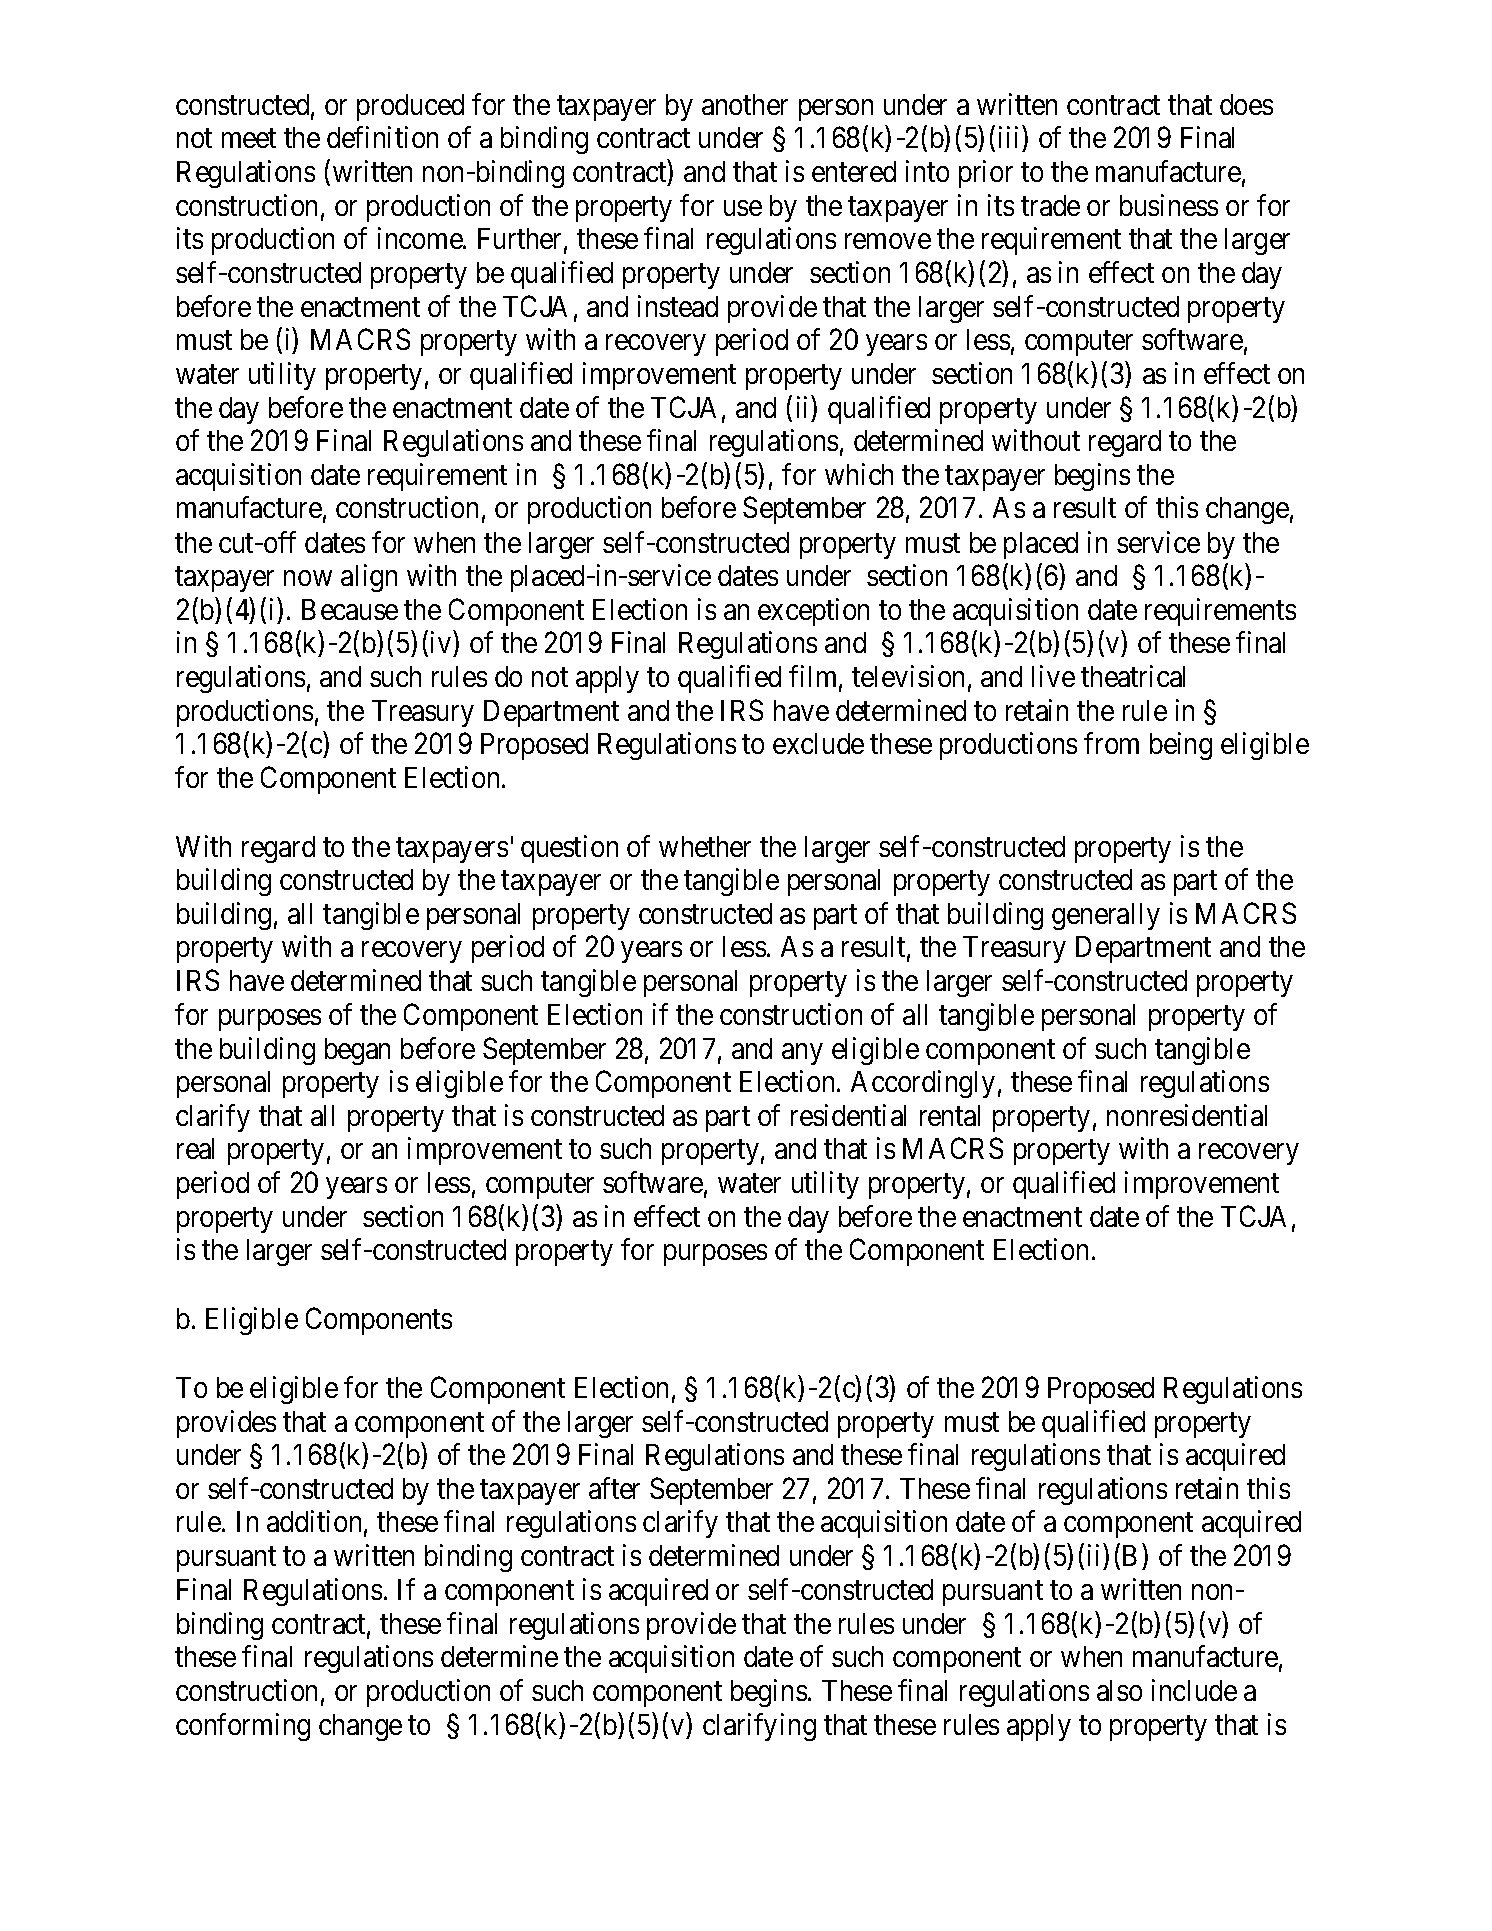 Image resolution: width=1492 pixels, height=1931 pixels. What do you see at coordinates (357, 1051) in the image?
I see `began` at bounding box center [357, 1051].
